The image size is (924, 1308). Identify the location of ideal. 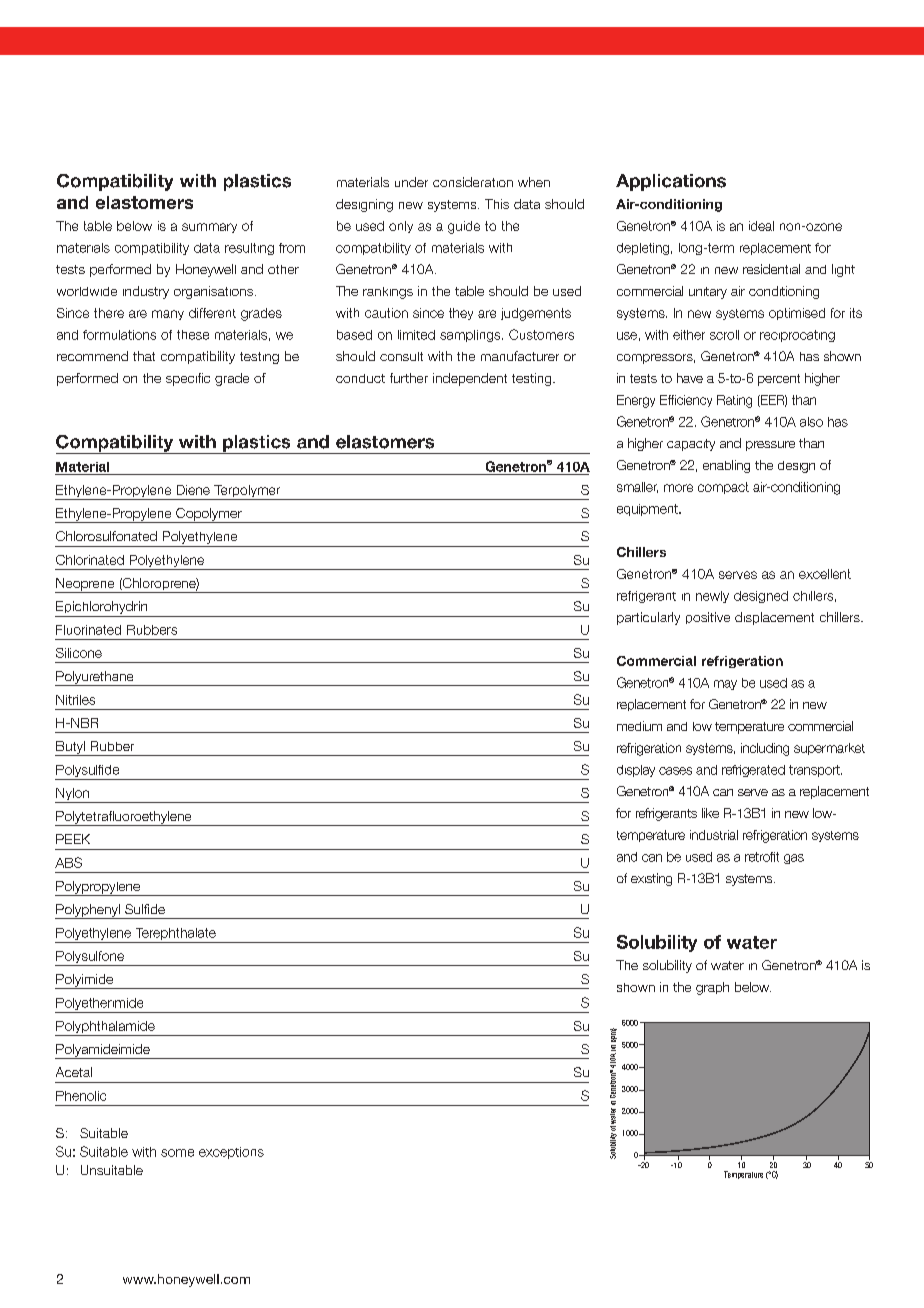
(761, 226).
